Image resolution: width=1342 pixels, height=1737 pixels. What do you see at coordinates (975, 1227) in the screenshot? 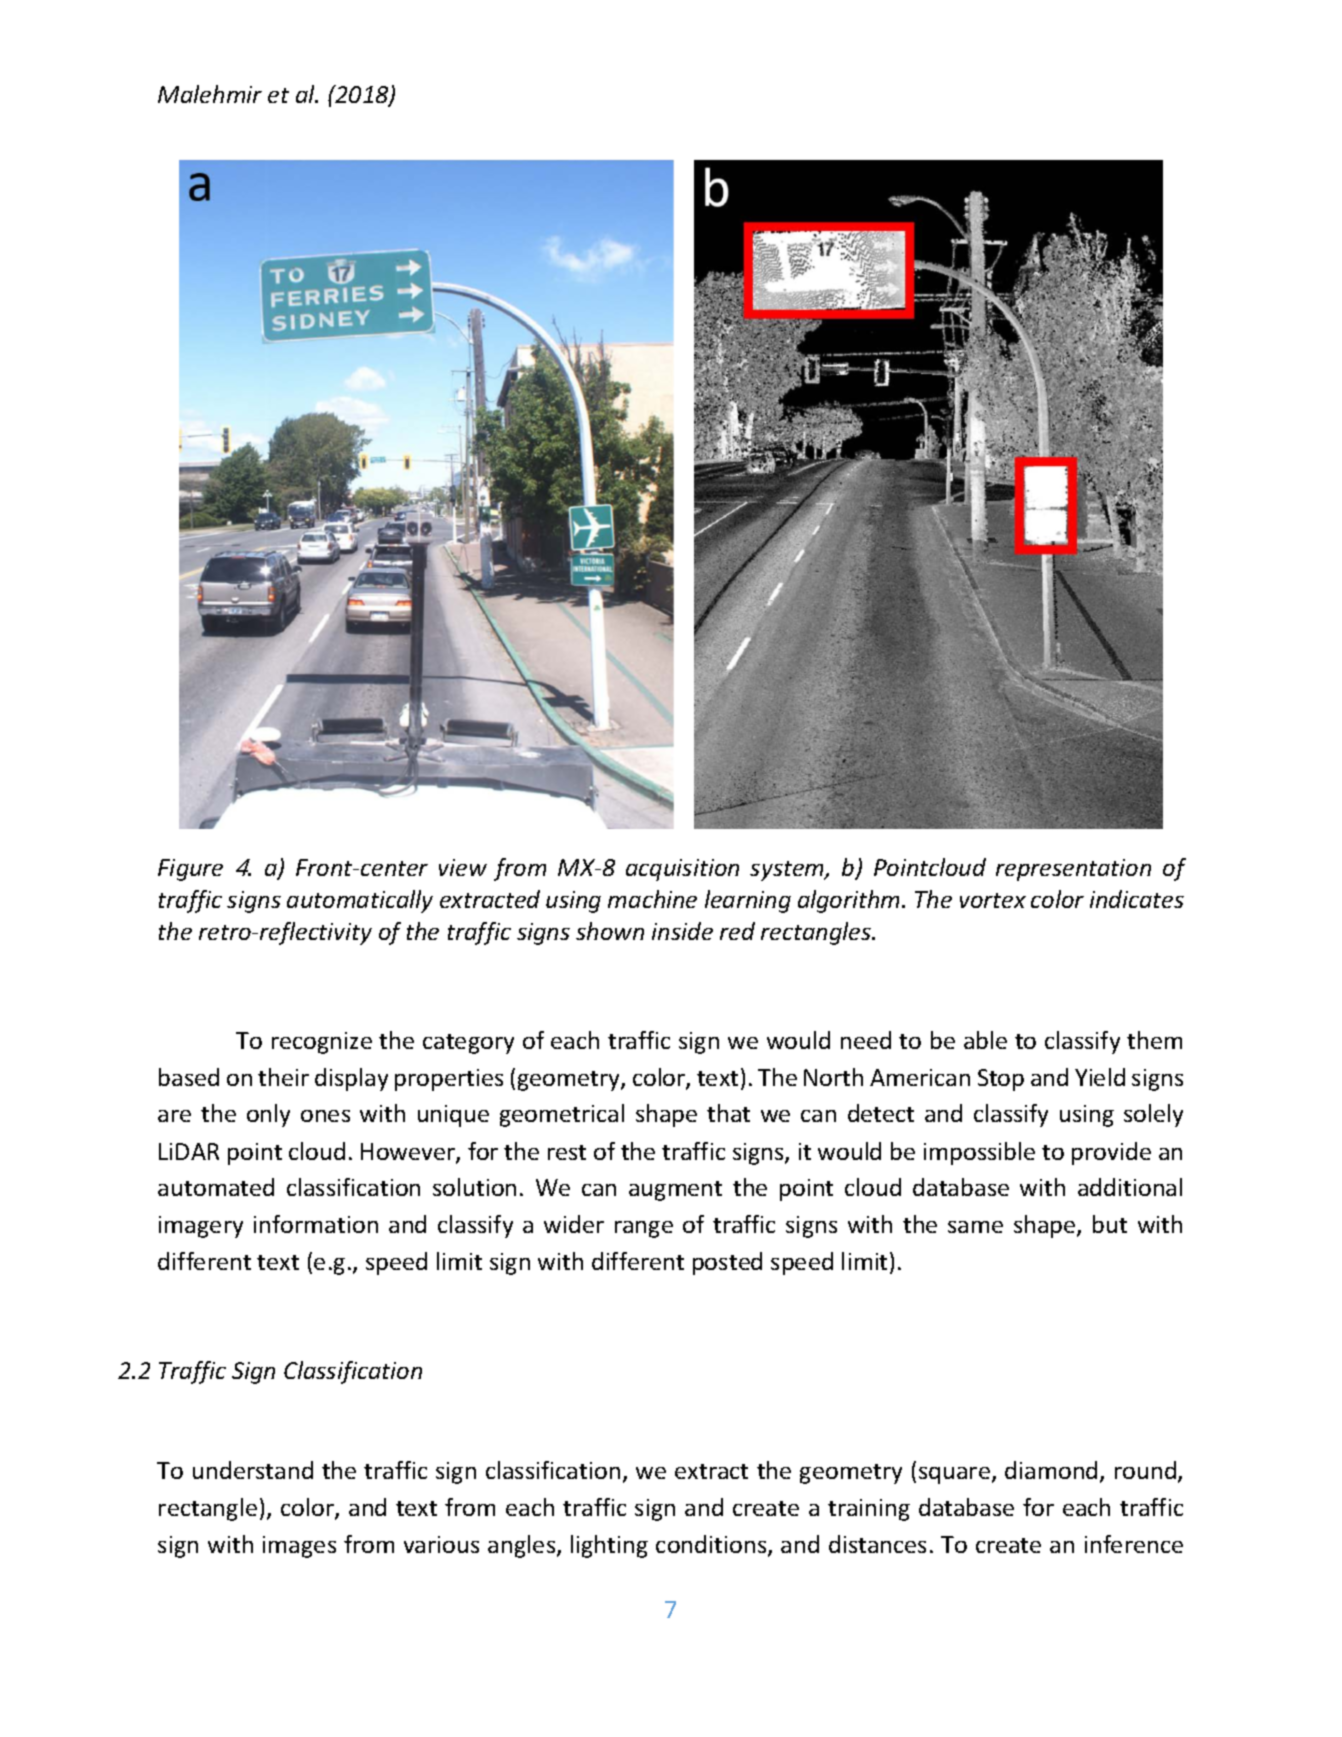
I see `same` at bounding box center [975, 1227].
